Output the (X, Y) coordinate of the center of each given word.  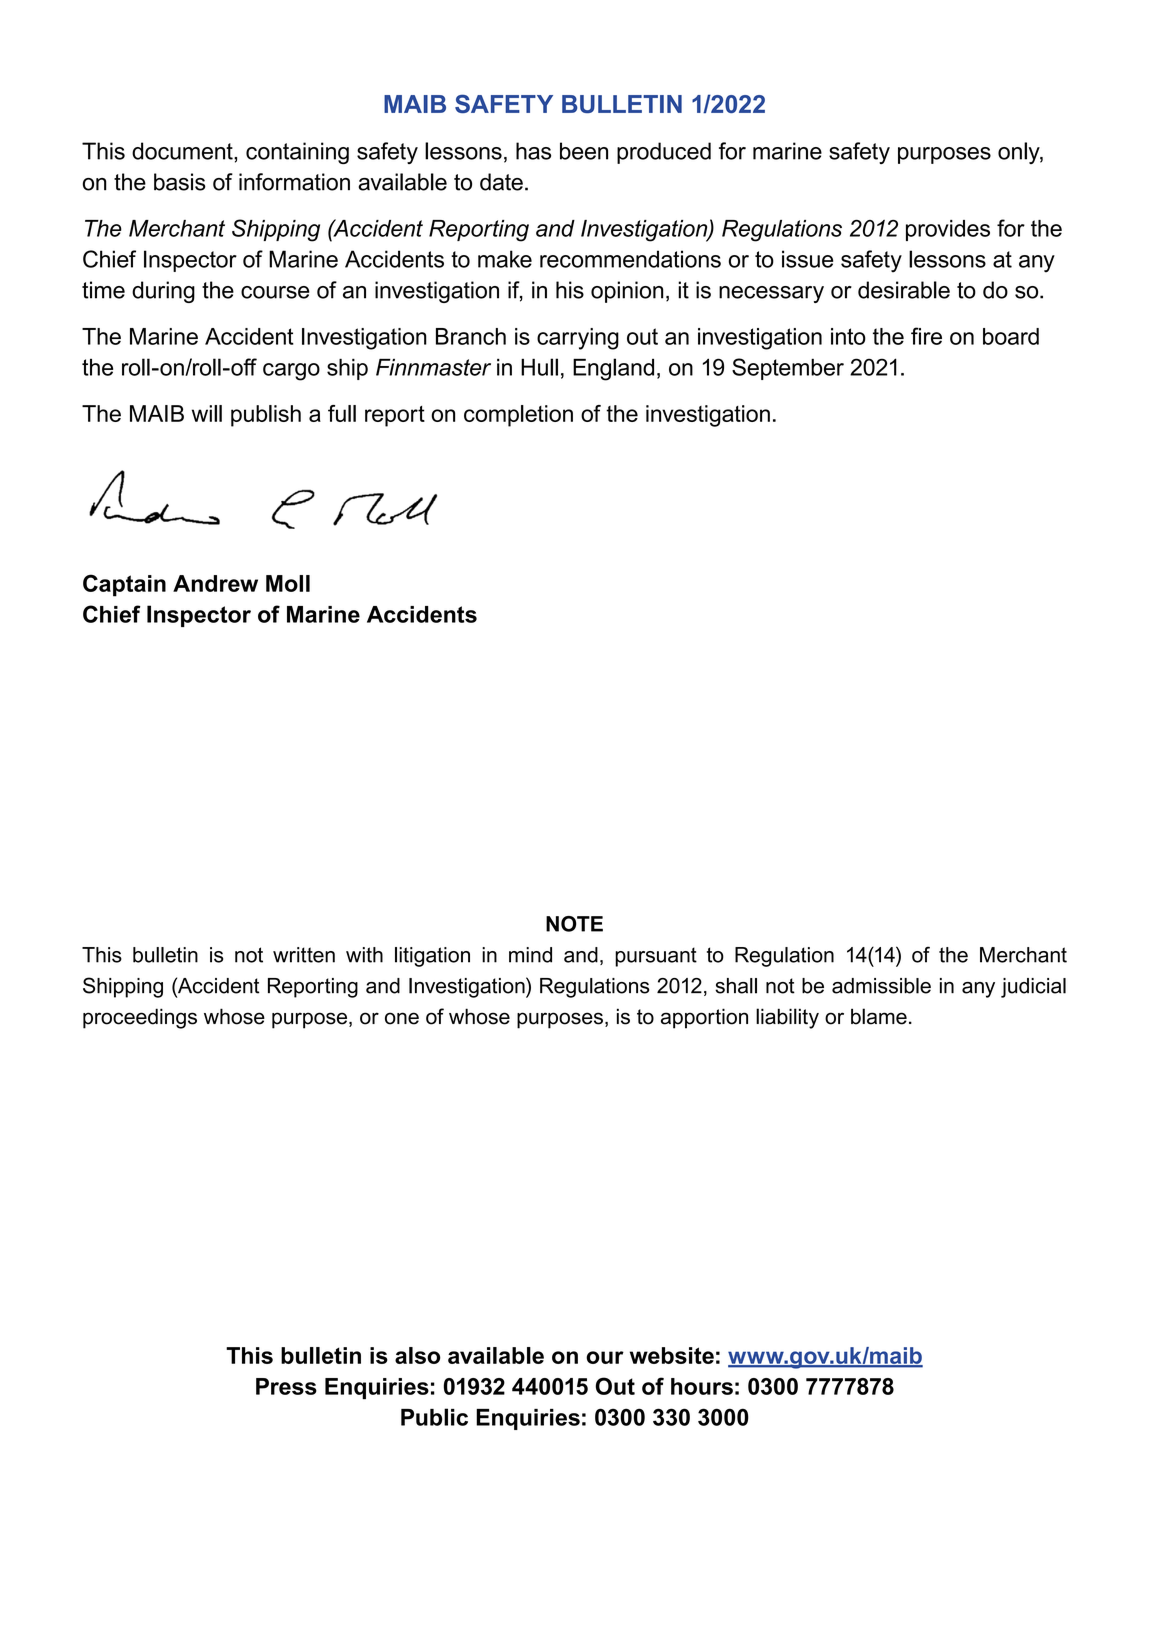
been (584, 151)
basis (180, 182)
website (672, 1355)
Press (286, 1386)
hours (702, 1386)
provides (948, 230)
